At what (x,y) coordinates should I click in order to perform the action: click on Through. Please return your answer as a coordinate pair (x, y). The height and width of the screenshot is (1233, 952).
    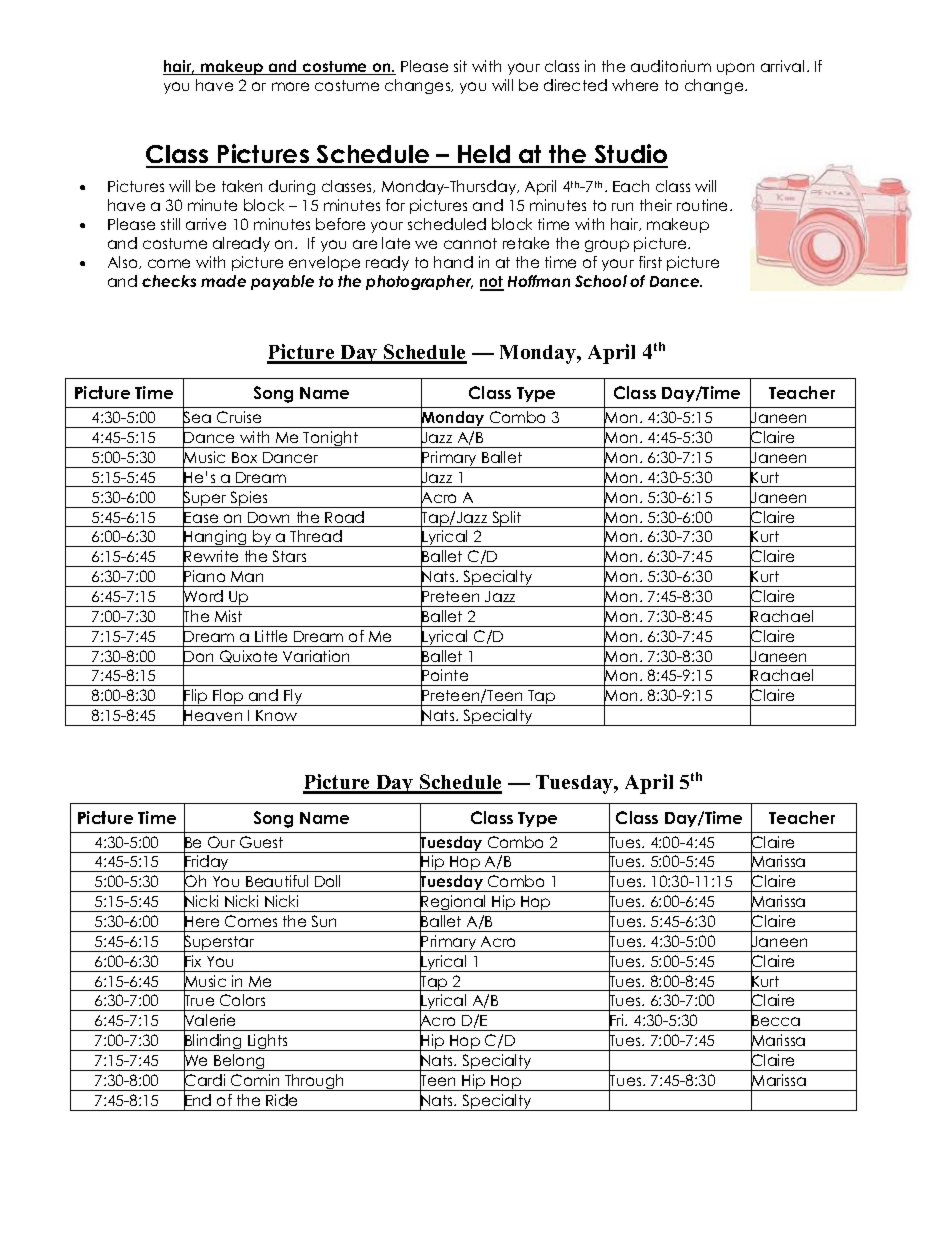
    Looking at the image, I should click on (315, 1082).
